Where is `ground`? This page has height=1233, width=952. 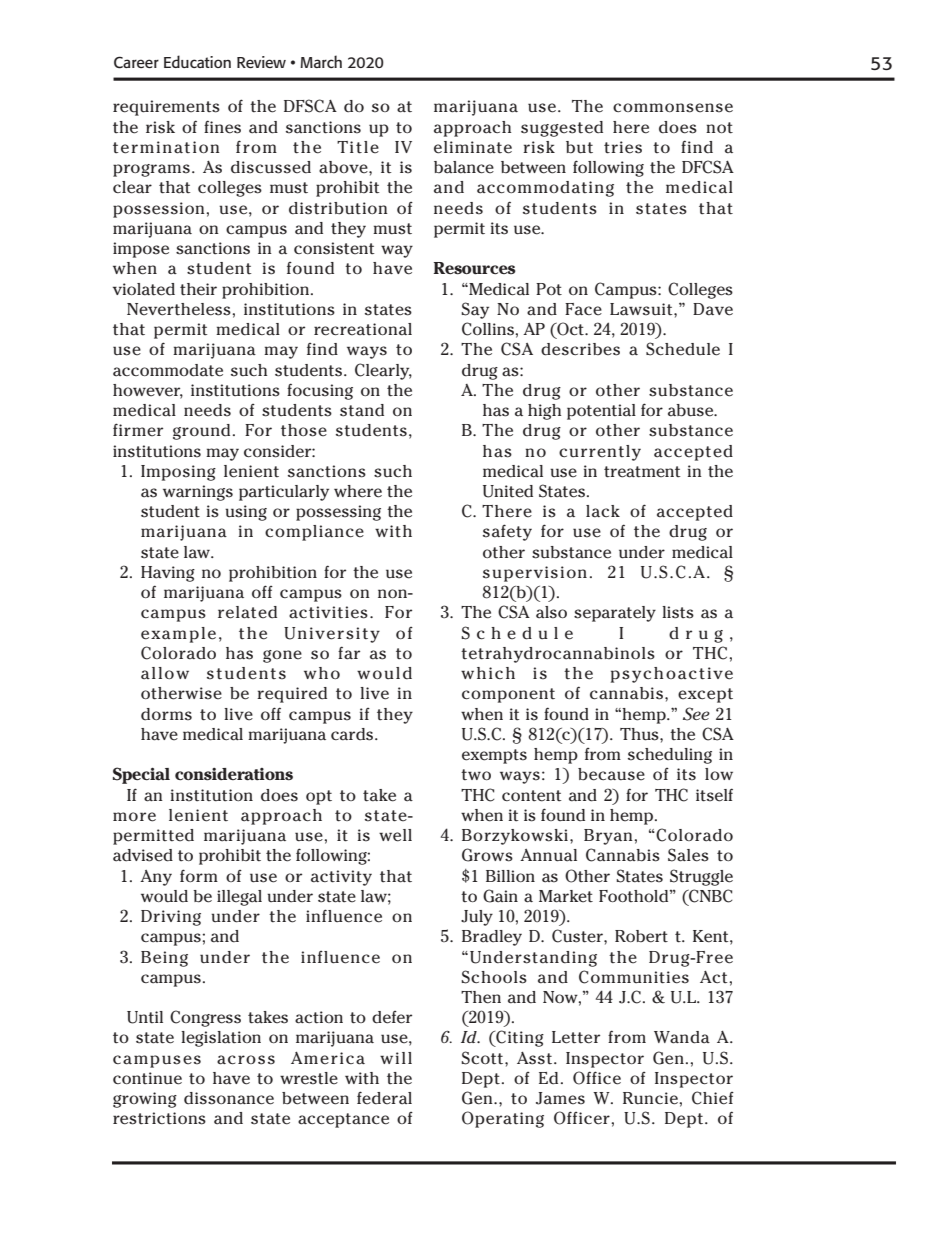 ground is located at coordinates (201, 432).
